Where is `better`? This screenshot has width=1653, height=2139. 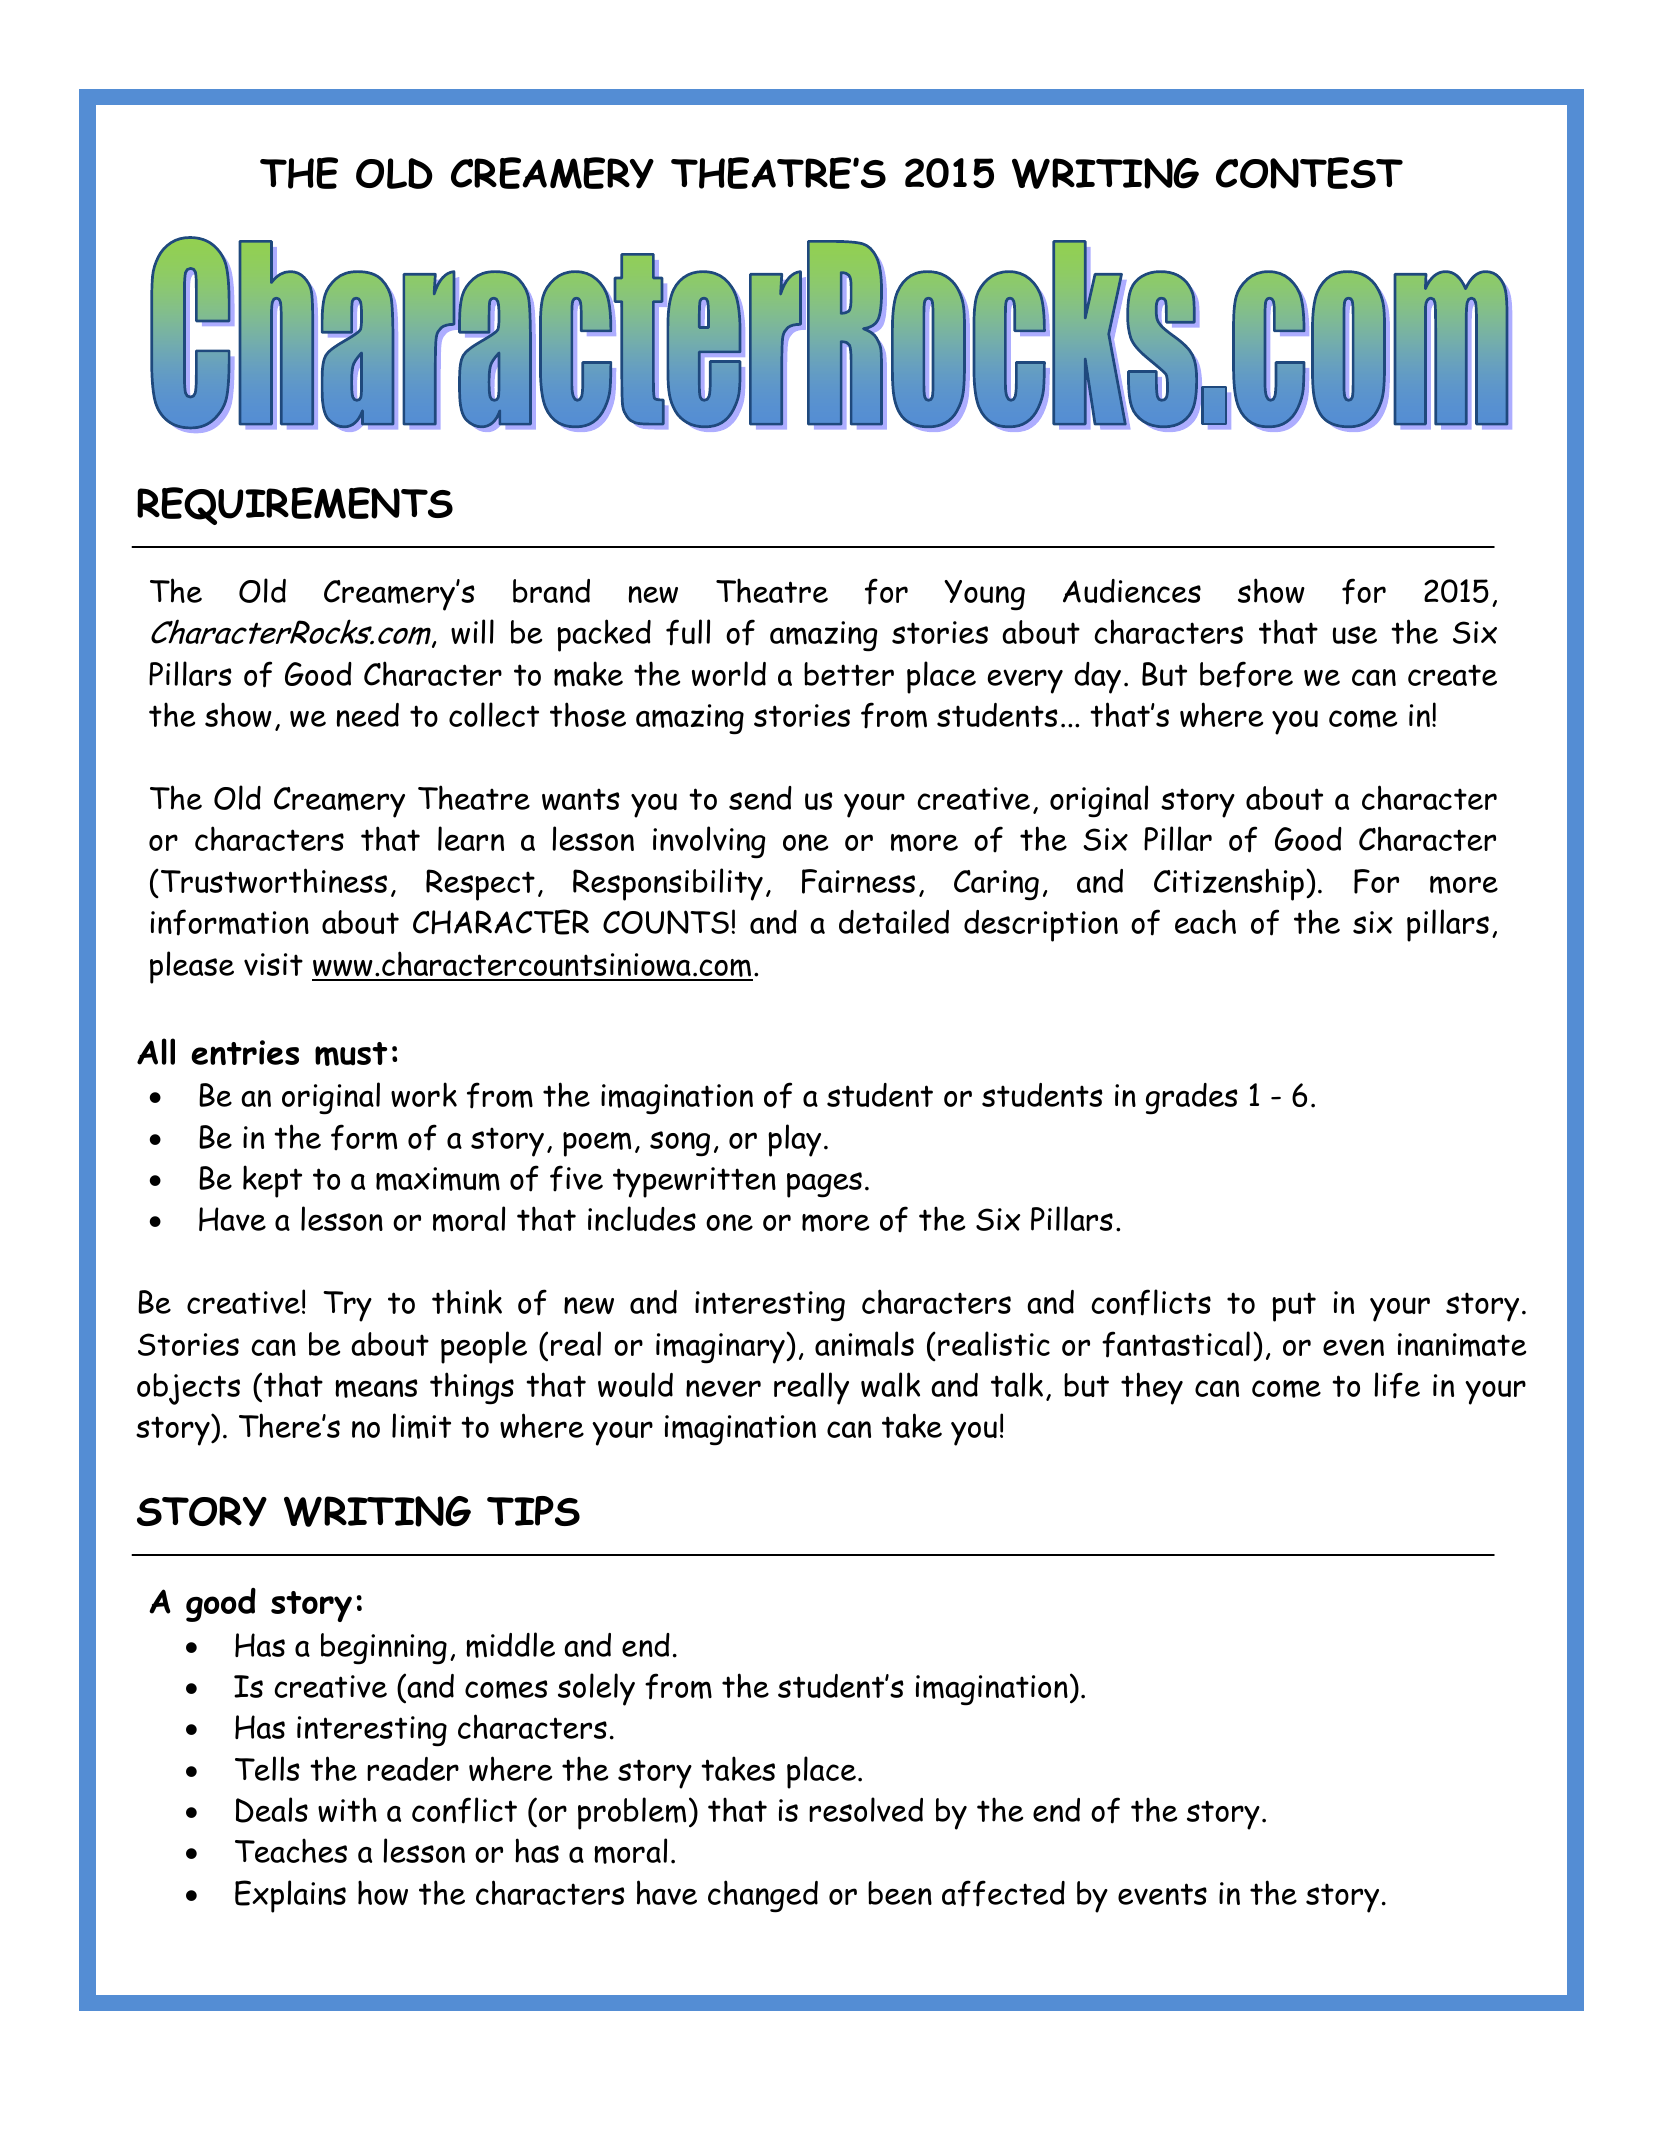
better is located at coordinates (849, 674).
